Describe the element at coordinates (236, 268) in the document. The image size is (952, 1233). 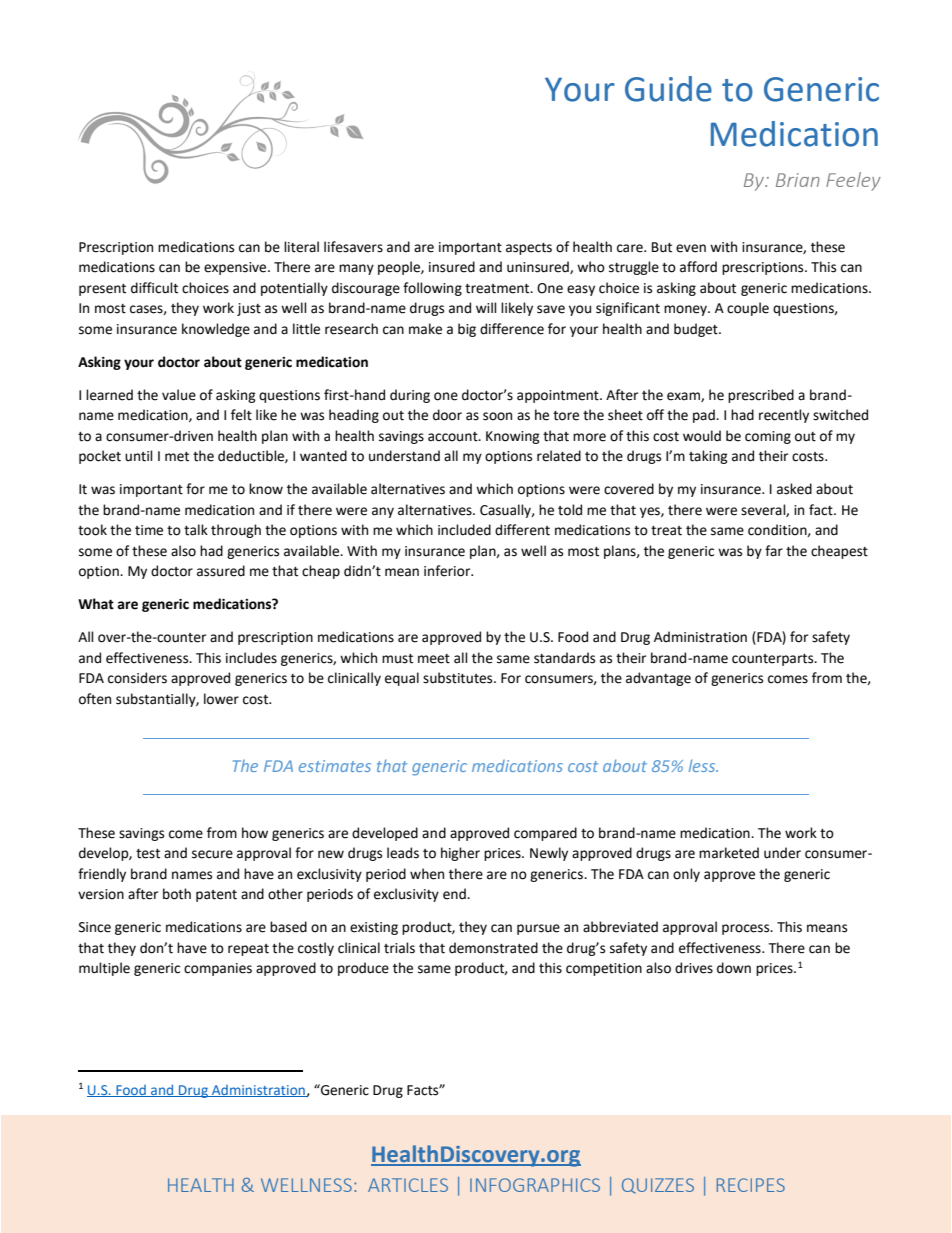
I see `expensive` at that location.
